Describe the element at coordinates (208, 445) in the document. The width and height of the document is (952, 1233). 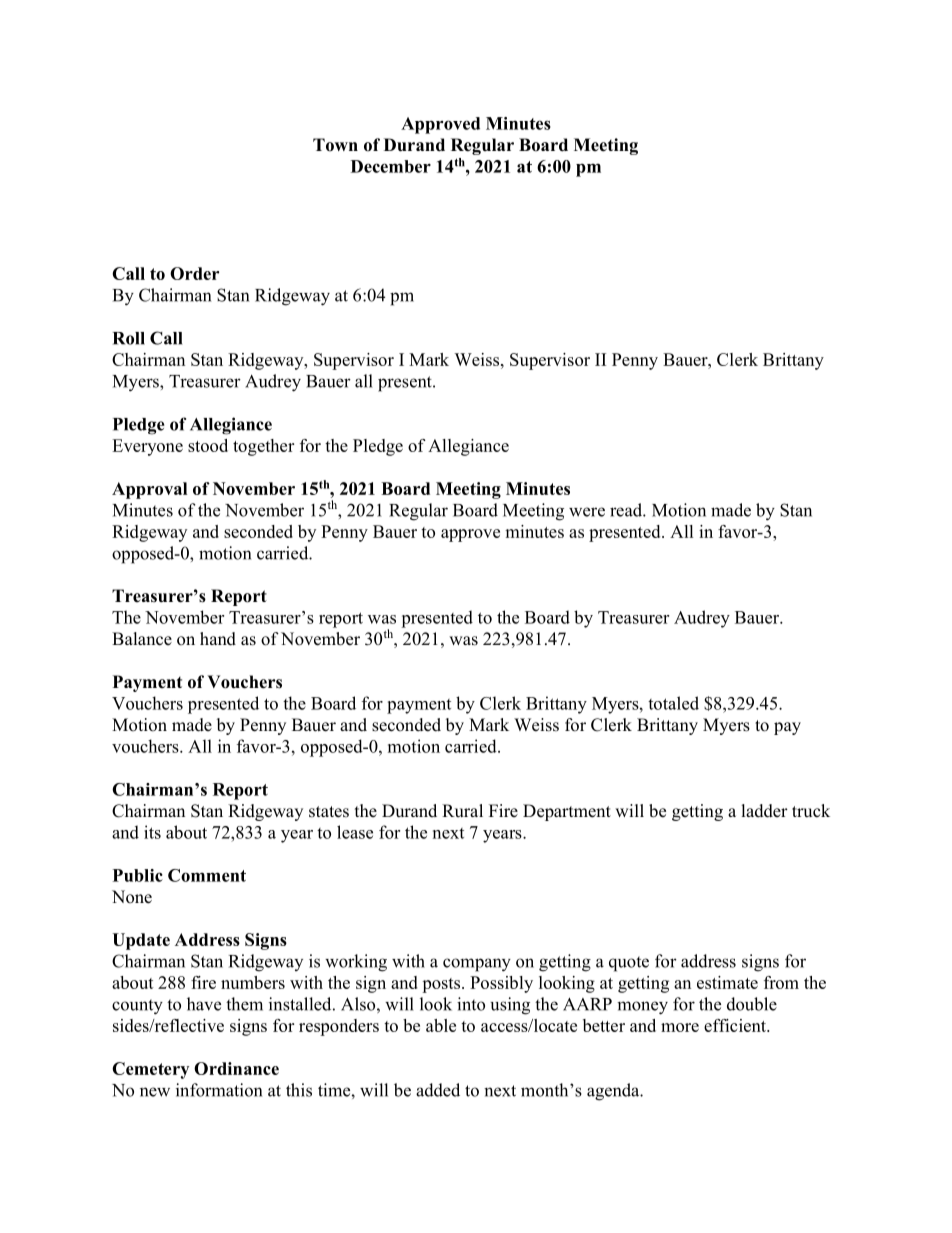
I see `stood` at that location.
